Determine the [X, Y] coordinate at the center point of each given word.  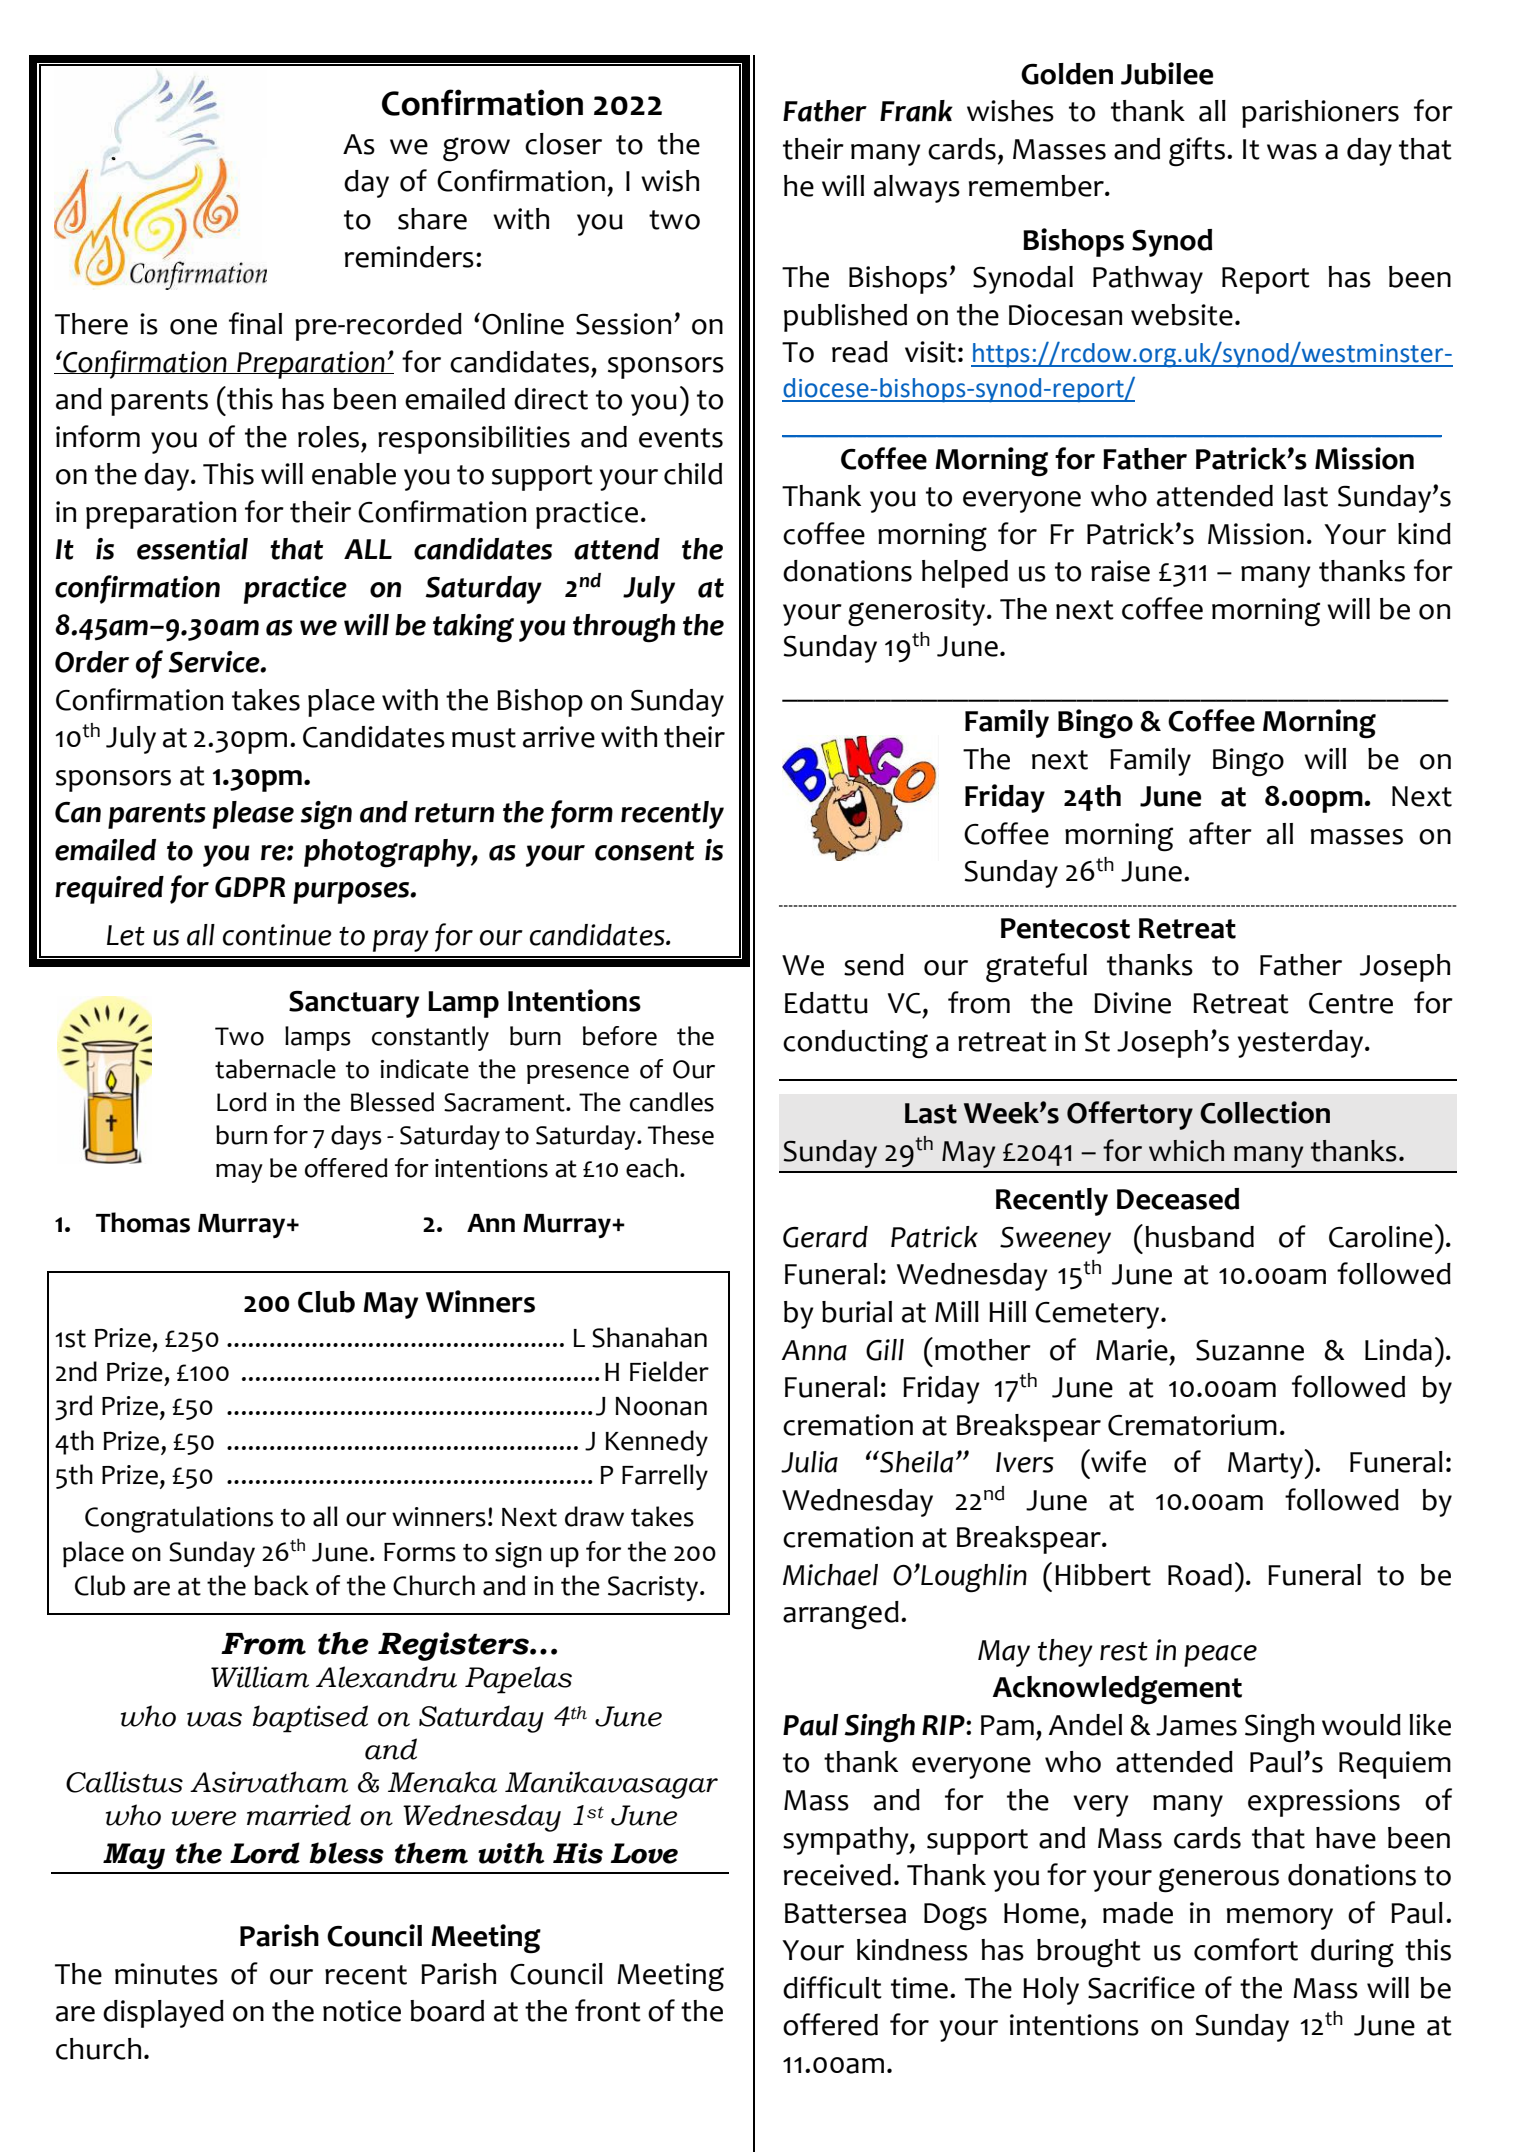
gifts [1197, 152]
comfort [1246, 1949]
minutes [166, 1974]
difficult [832, 1987]
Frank [916, 111]
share [432, 219]
